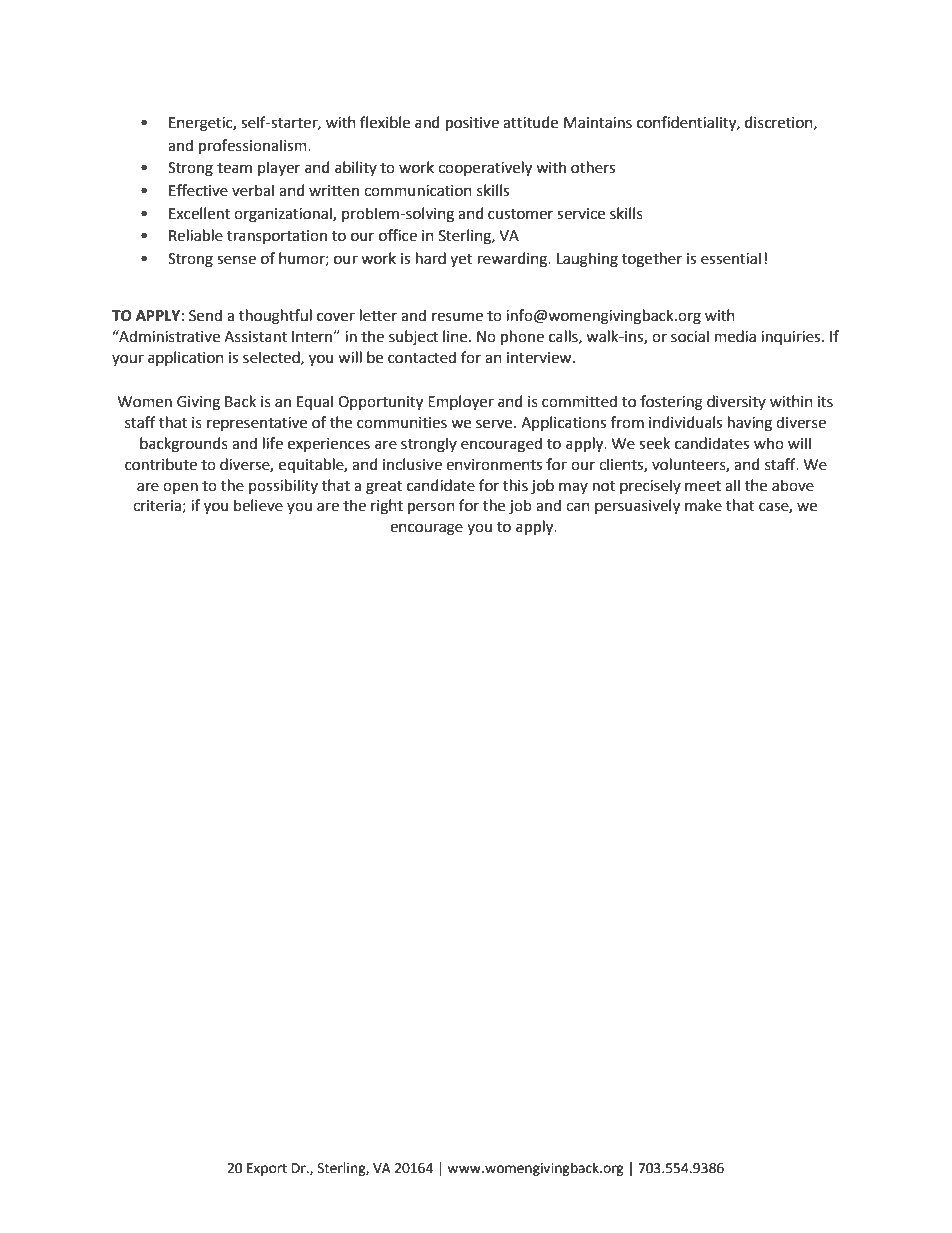 The height and width of the screenshot is (1233, 952). I want to click on essential, so click(731, 258).
